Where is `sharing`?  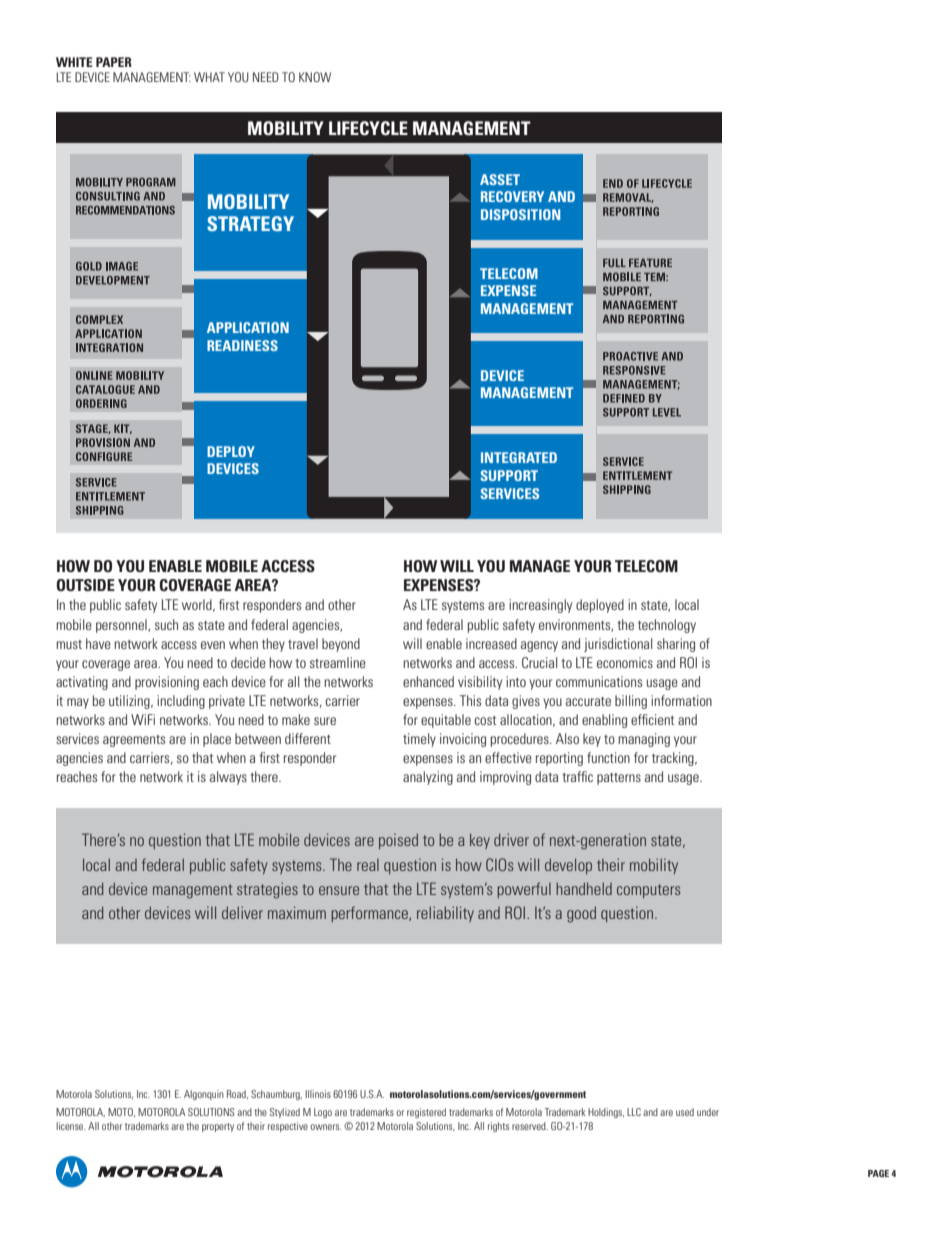 sharing is located at coordinates (676, 645).
